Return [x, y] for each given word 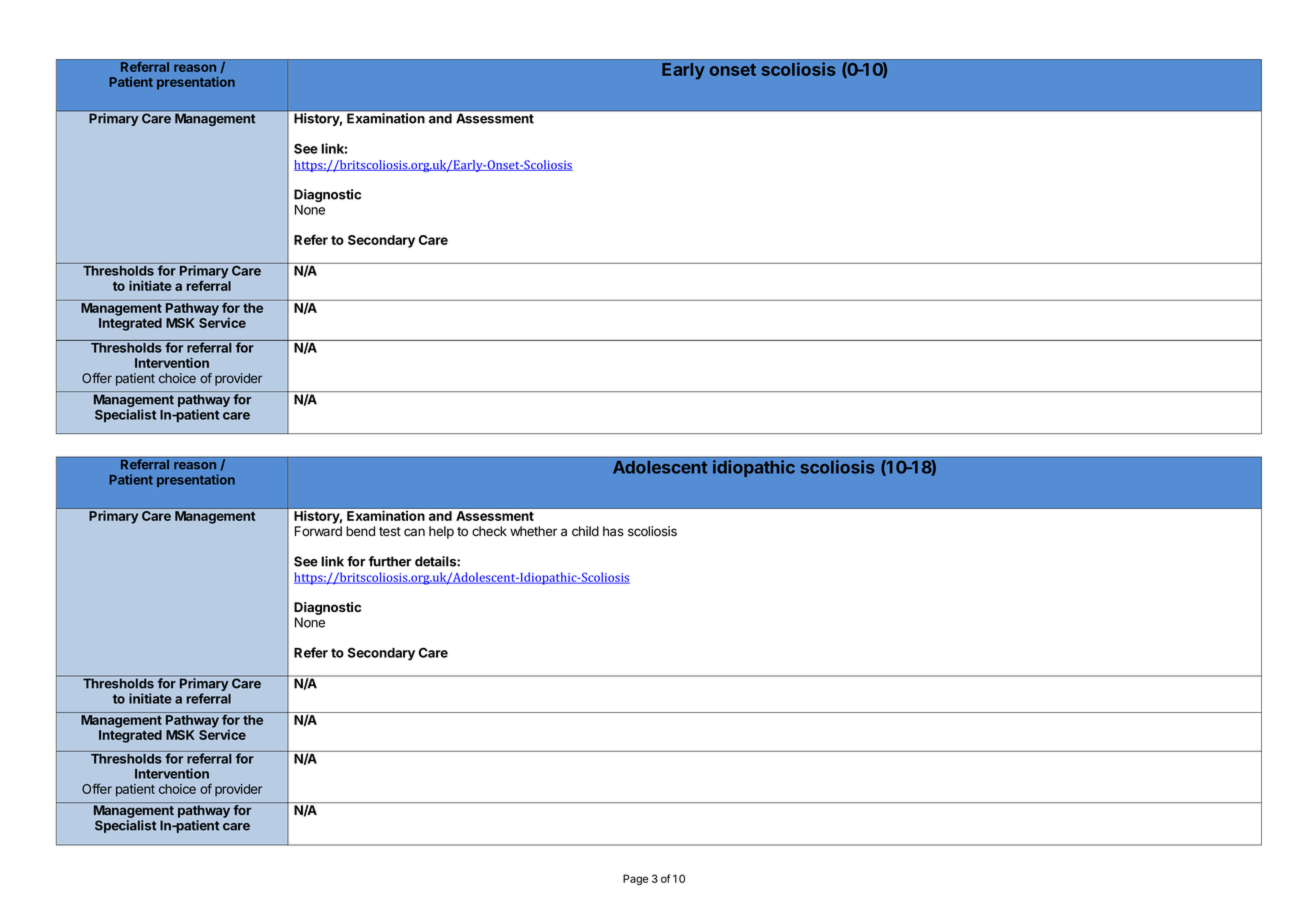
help [441, 532]
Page [635, 879]
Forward [318, 531]
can [414, 532]
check [489, 531]
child [585, 531]
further [390, 561]
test [390, 532]
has [613, 531]
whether [533, 531]
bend [360, 531]
